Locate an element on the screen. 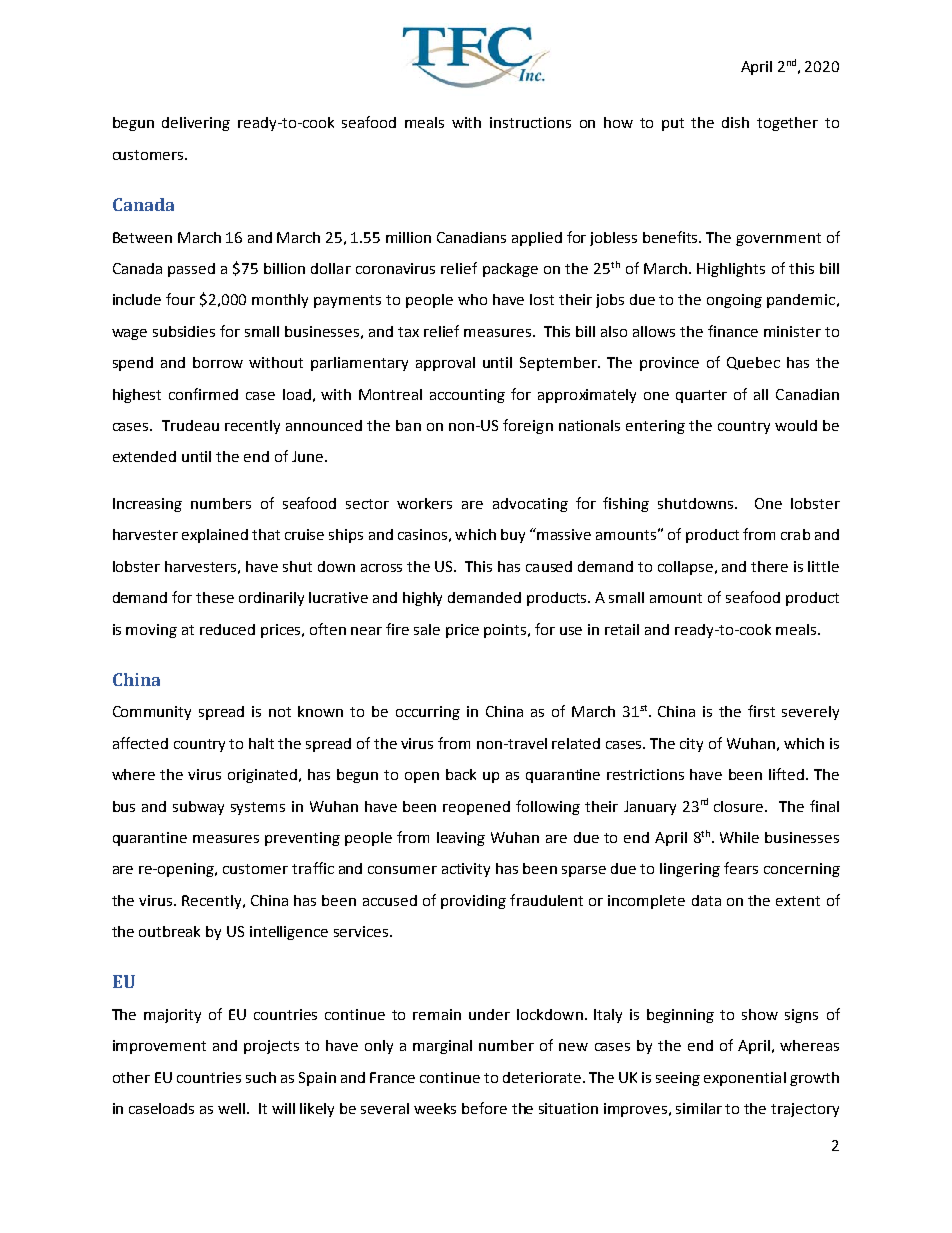 This screenshot has height=1233, width=952. sale is located at coordinates (427, 629).
